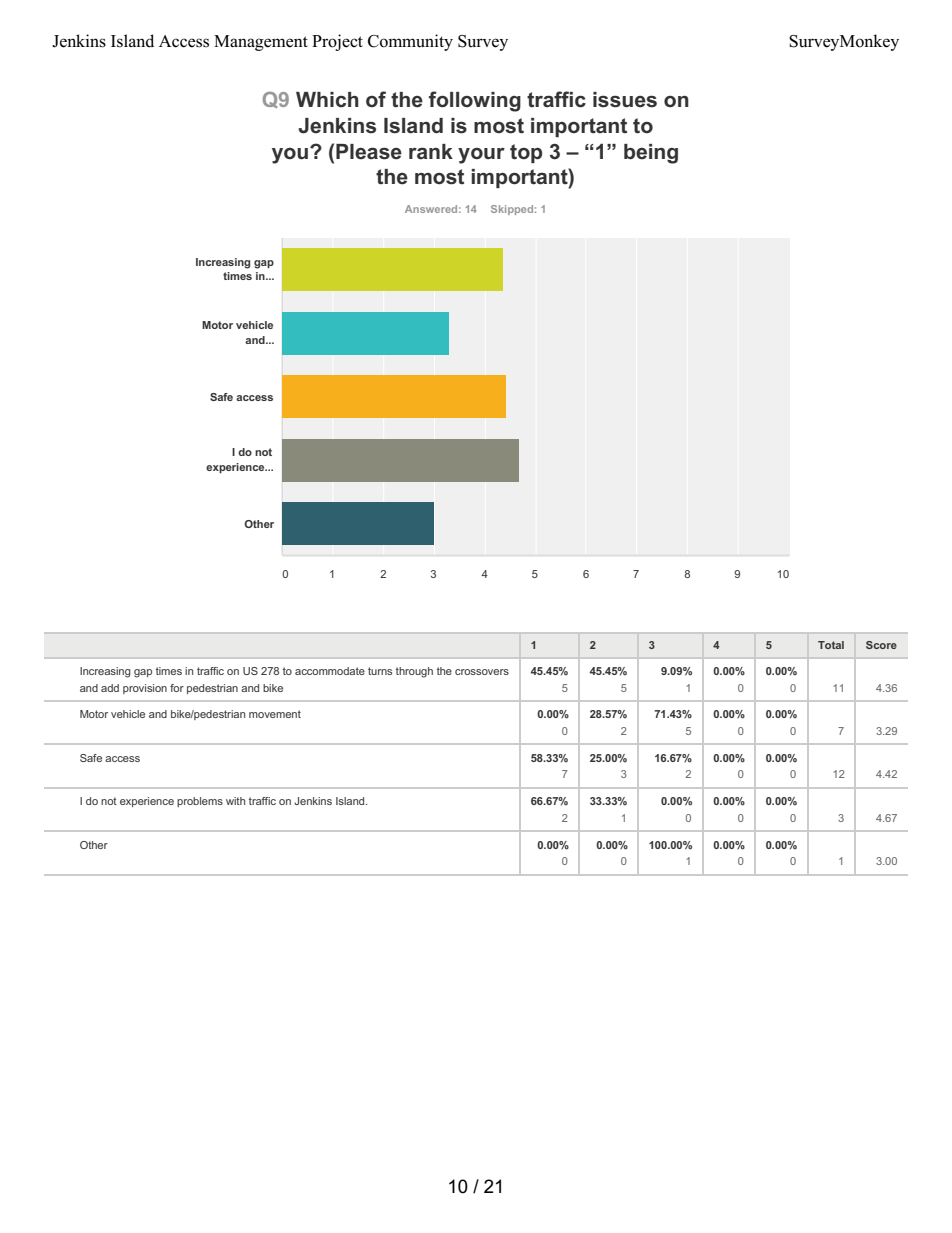 Image resolution: width=952 pixels, height=1233 pixels. Describe the element at coordinates (380, 671) in the image. I see `turns` at that location.
